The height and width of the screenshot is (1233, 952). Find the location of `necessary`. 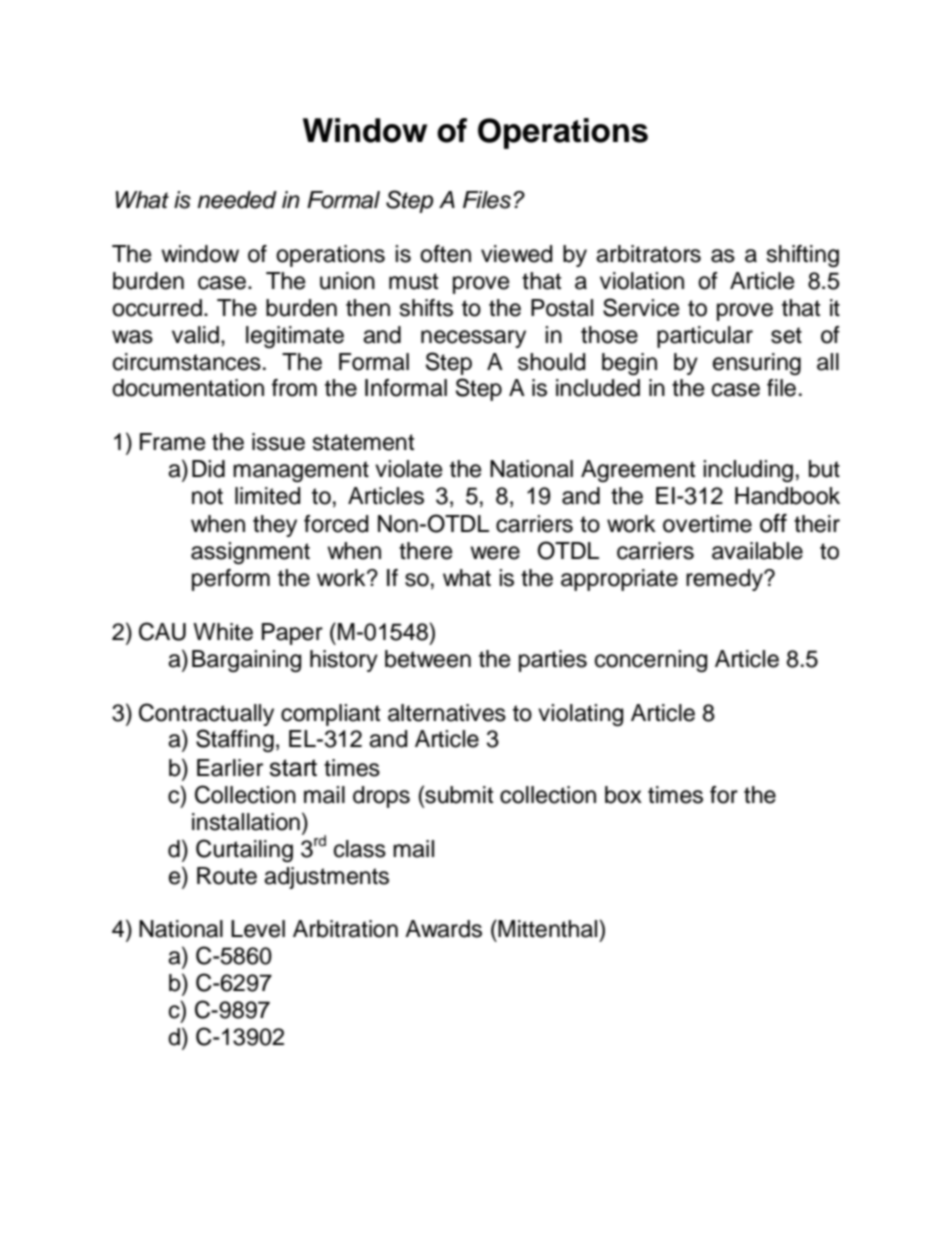

necessary is located at coordinates (473, 339).
